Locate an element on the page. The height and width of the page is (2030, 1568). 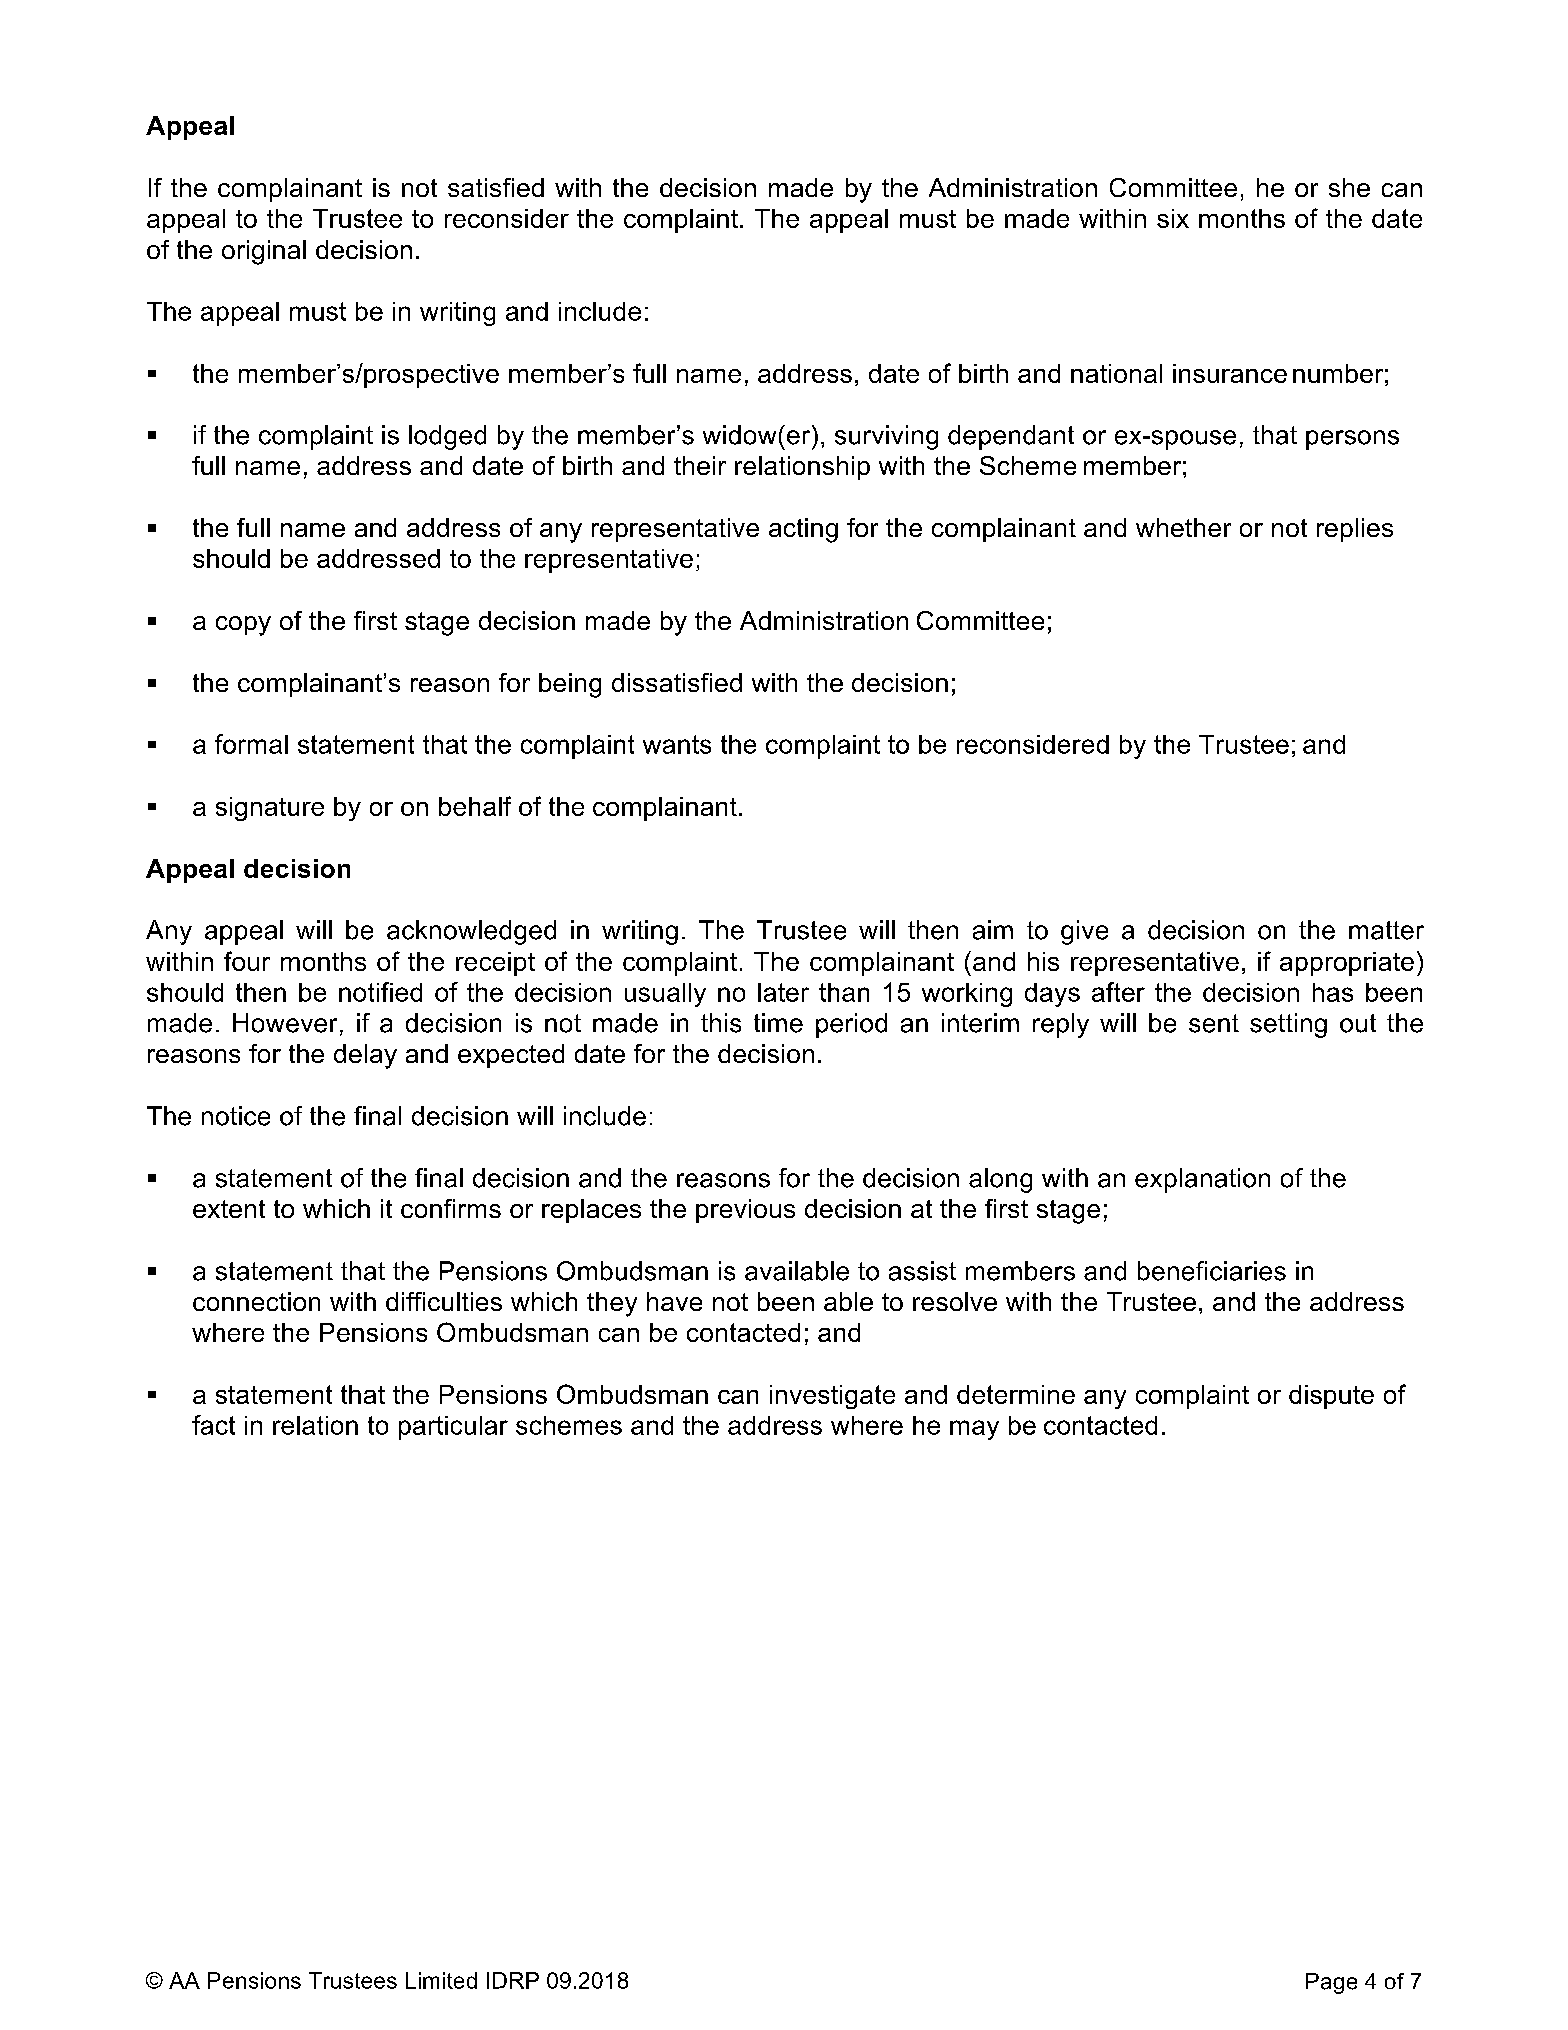
may is located at coordinates (974, 1430).
